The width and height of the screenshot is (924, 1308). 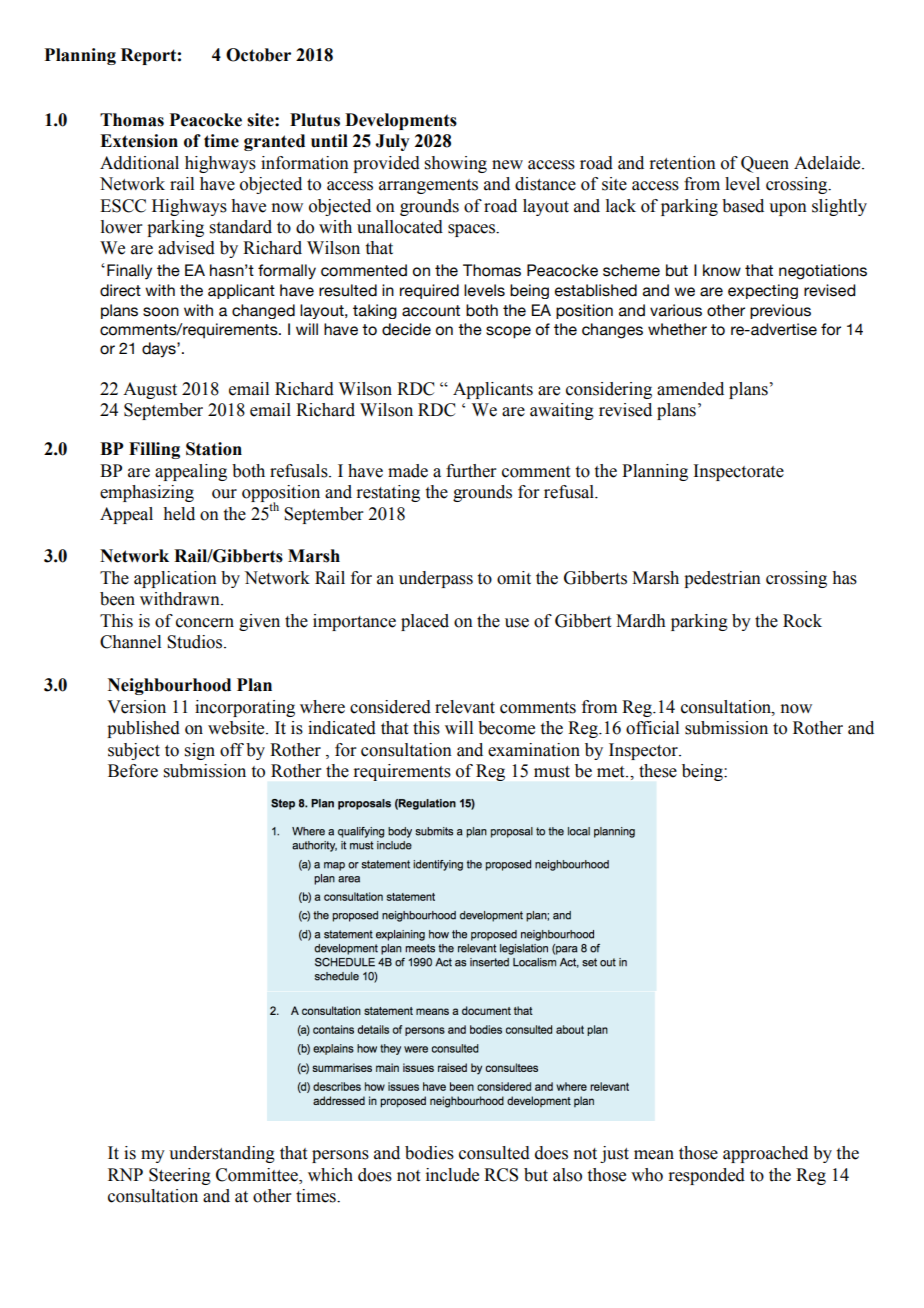 What do you see at coordinates (765, 164) in the screenshot?
I see `Queen` at bounding box center [765, 164].
